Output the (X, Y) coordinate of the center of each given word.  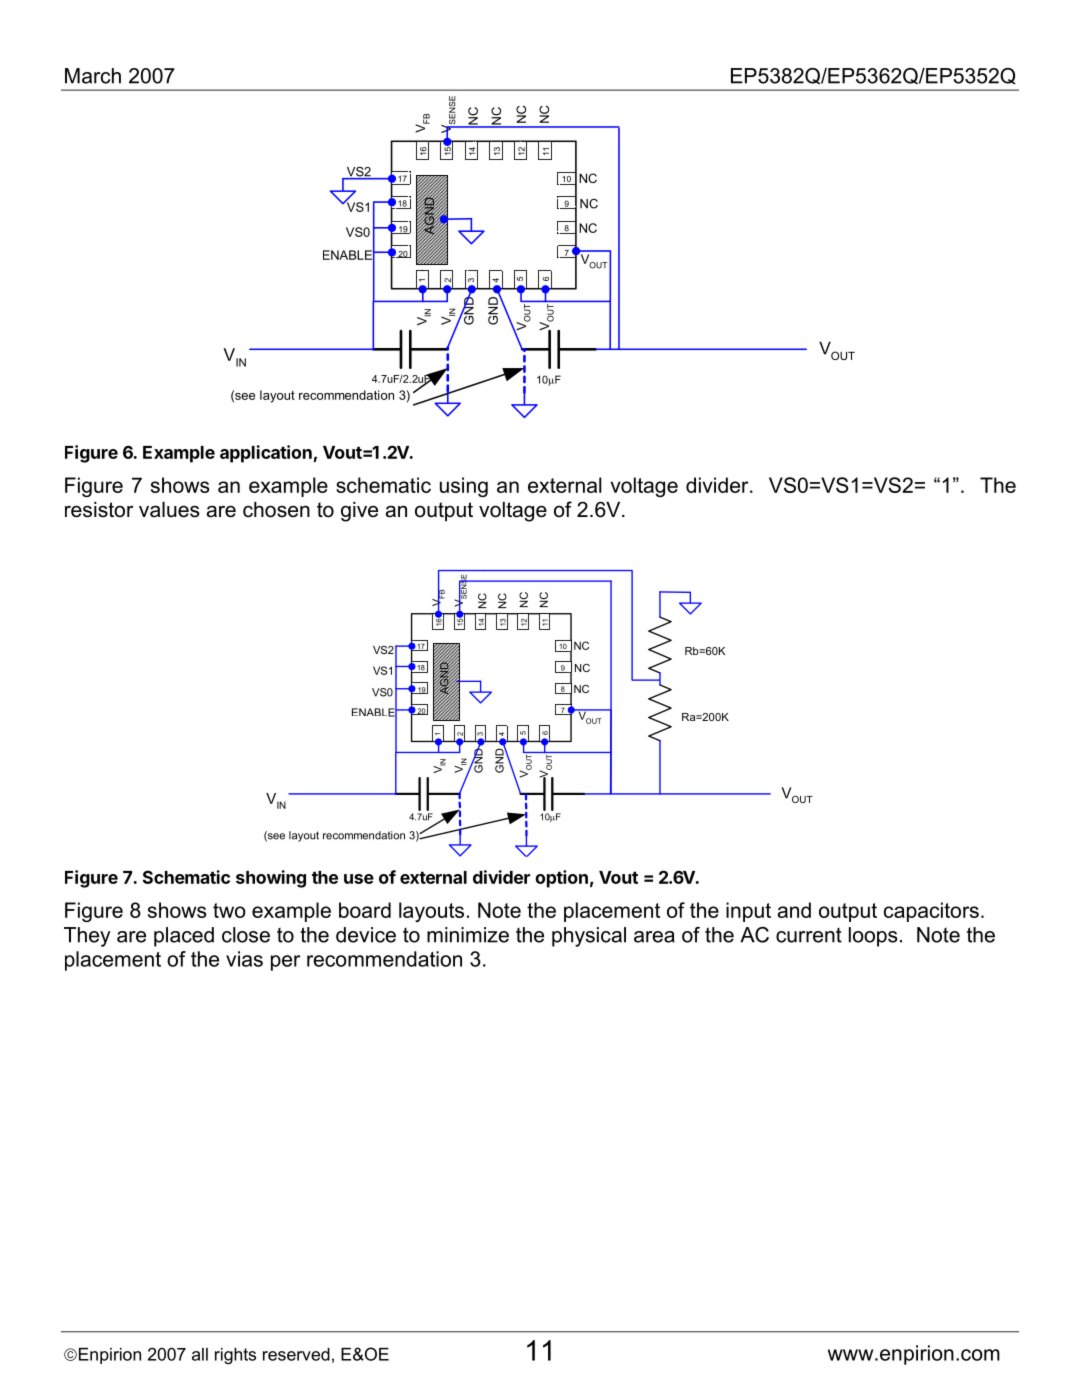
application (266, 454)
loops (873, 937)
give (359, 512)
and (794, 910)
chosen (276, 510)
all (200, 1354)
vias (244, 959)
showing (271, 879)
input (748, 912)
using (464, 487)
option (561, 879)
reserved (296, 1354)
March (93, 76)
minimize (468, 935)
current (809, 935)
